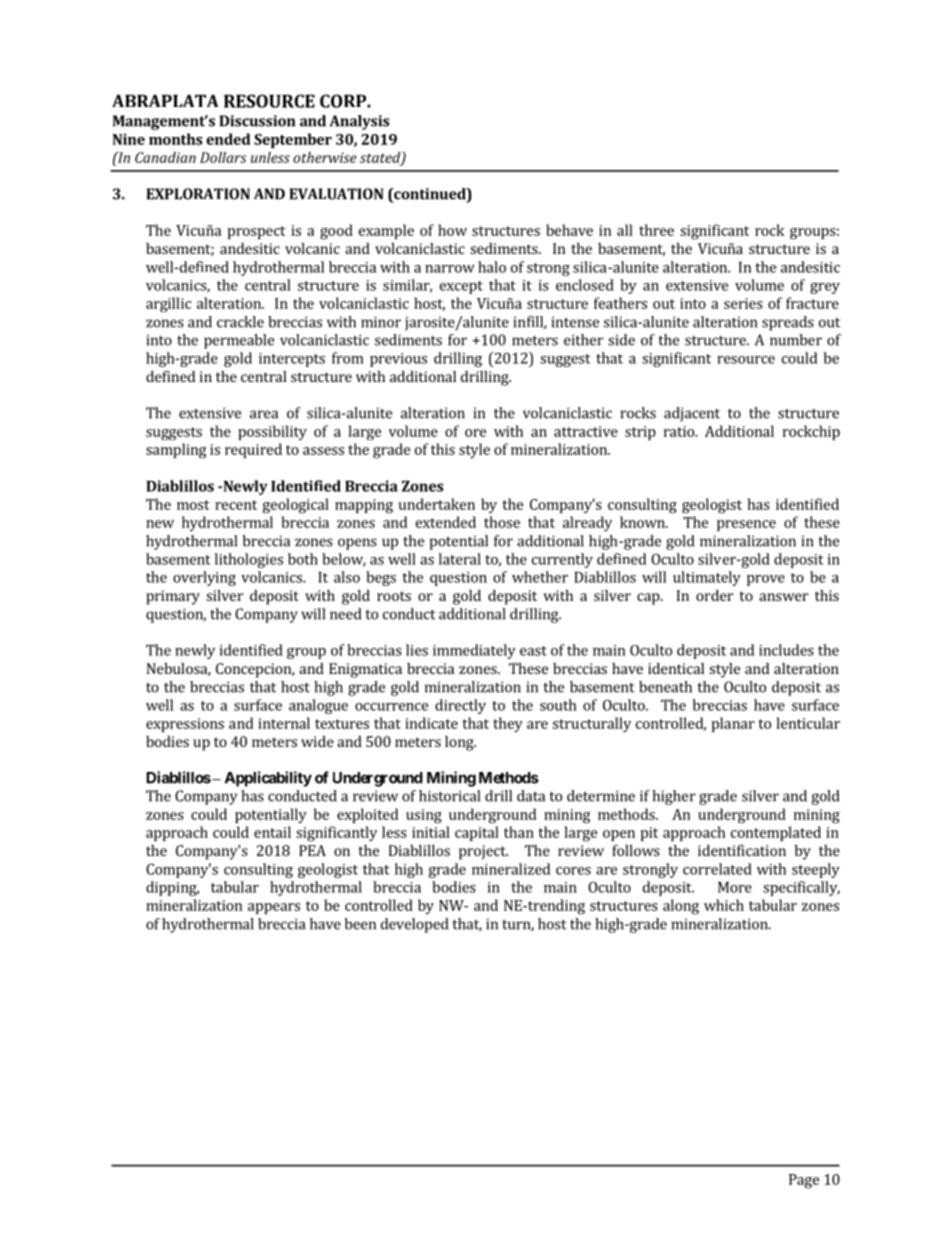  I want to click on includes, so click(786, 650).
